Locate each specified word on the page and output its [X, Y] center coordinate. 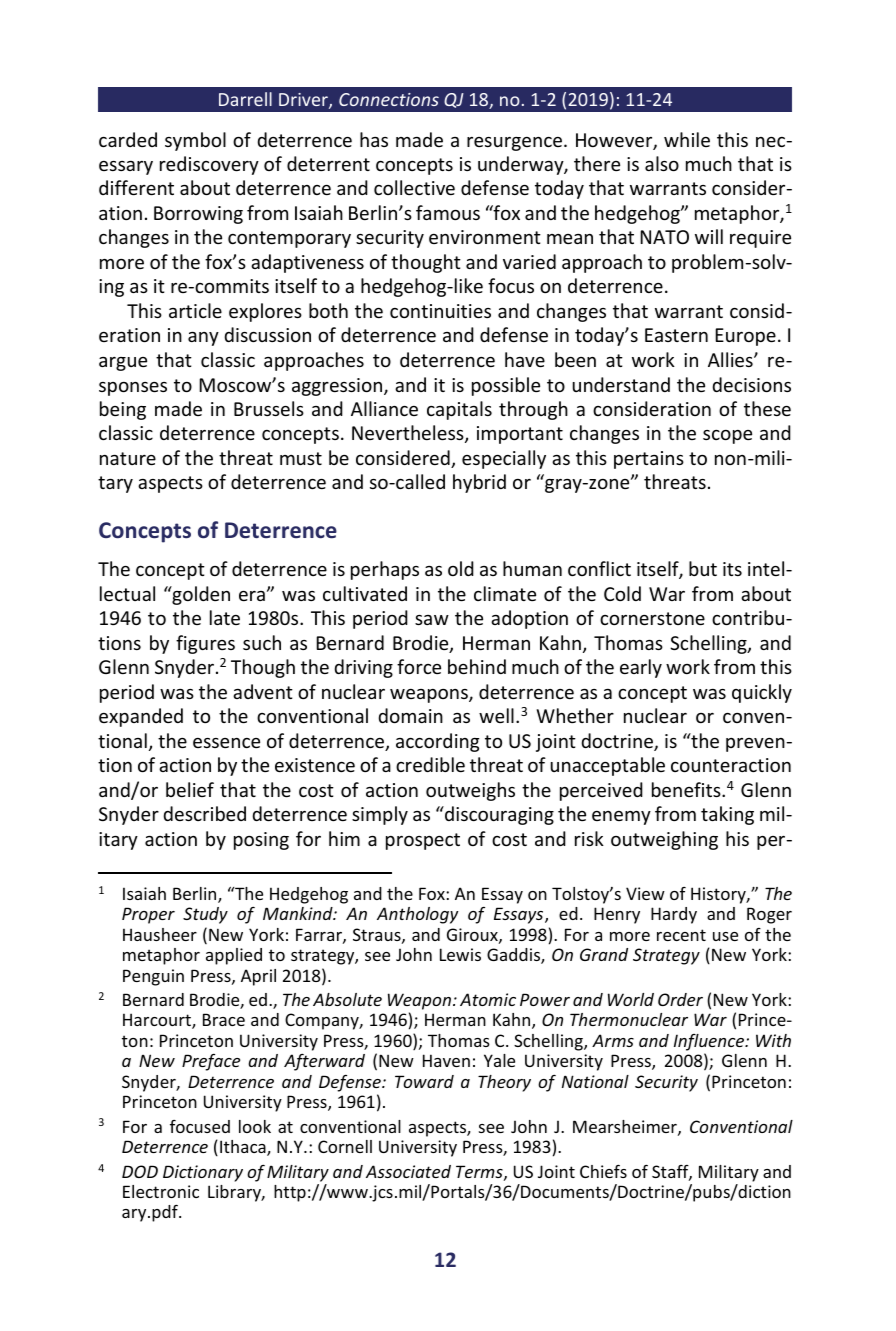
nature [128, 458]
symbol [195, 141]
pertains [649, 460]
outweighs [470, 791]
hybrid [479, 483]
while [687, 139]
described [204, 813]
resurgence [514, 144]
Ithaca [244, 1148]
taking [727, 815]
